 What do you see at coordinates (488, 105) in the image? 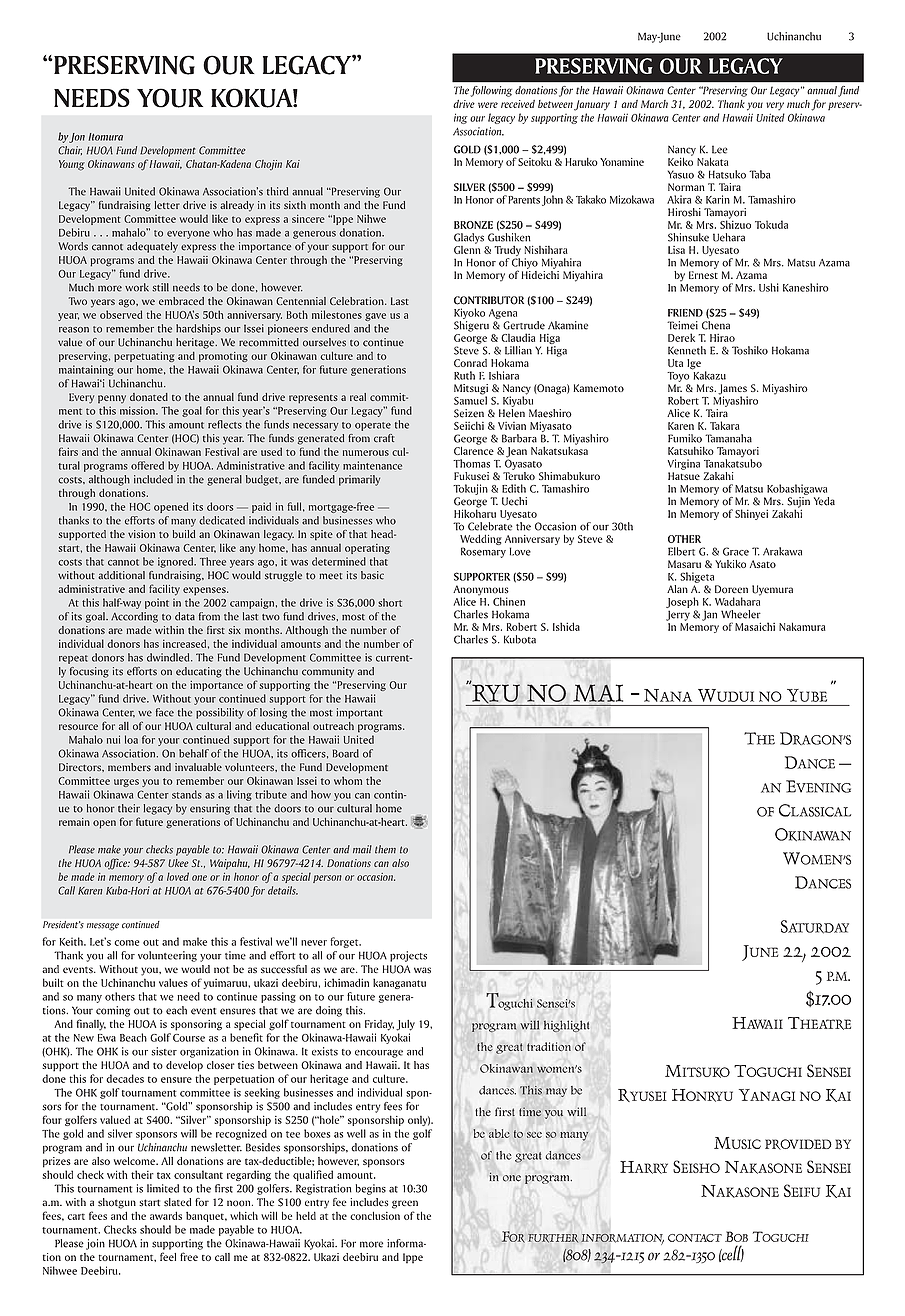
I see `were` at bounding box center [488, 105].
